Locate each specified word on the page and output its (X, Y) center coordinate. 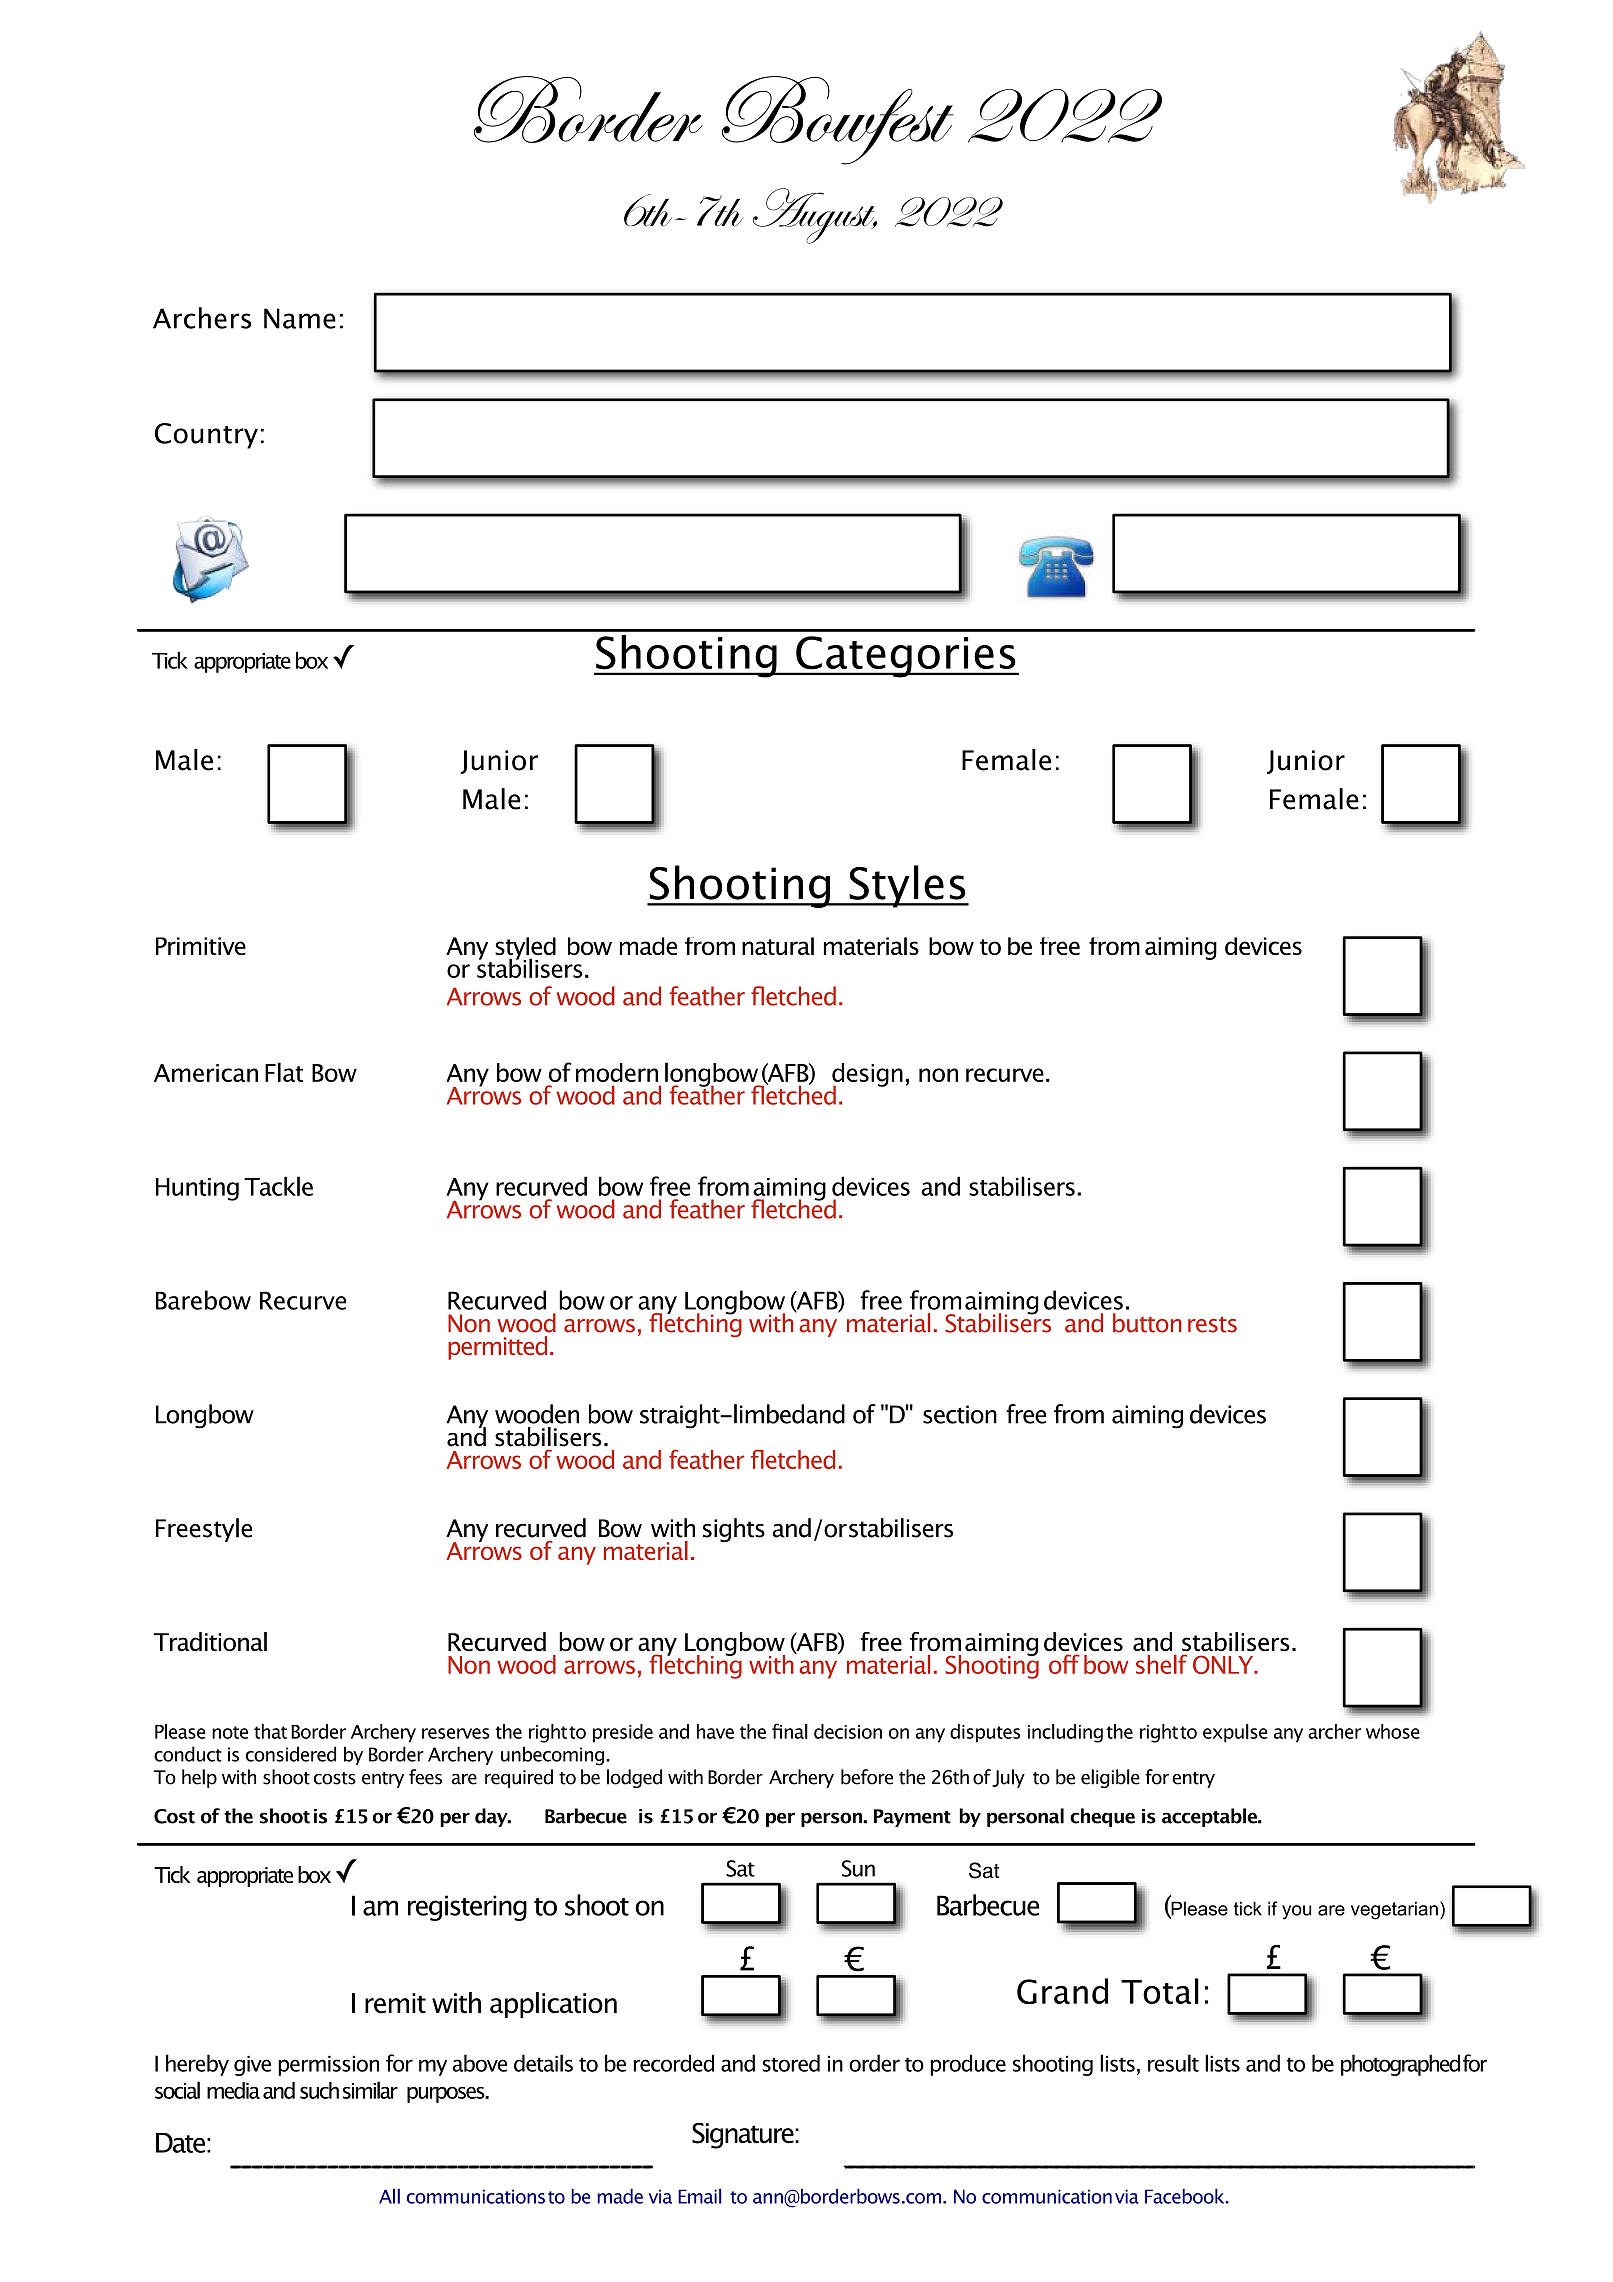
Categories (906, 657)
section (960, 1414)
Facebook (1186, 2196)
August (815, 216)
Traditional (210, 1642)
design (867, 1076)
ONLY (1224, 1664)
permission (328, 2065)
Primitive (201, 946)
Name (300, 318)
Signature (744, 2136)
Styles (907, 886)
